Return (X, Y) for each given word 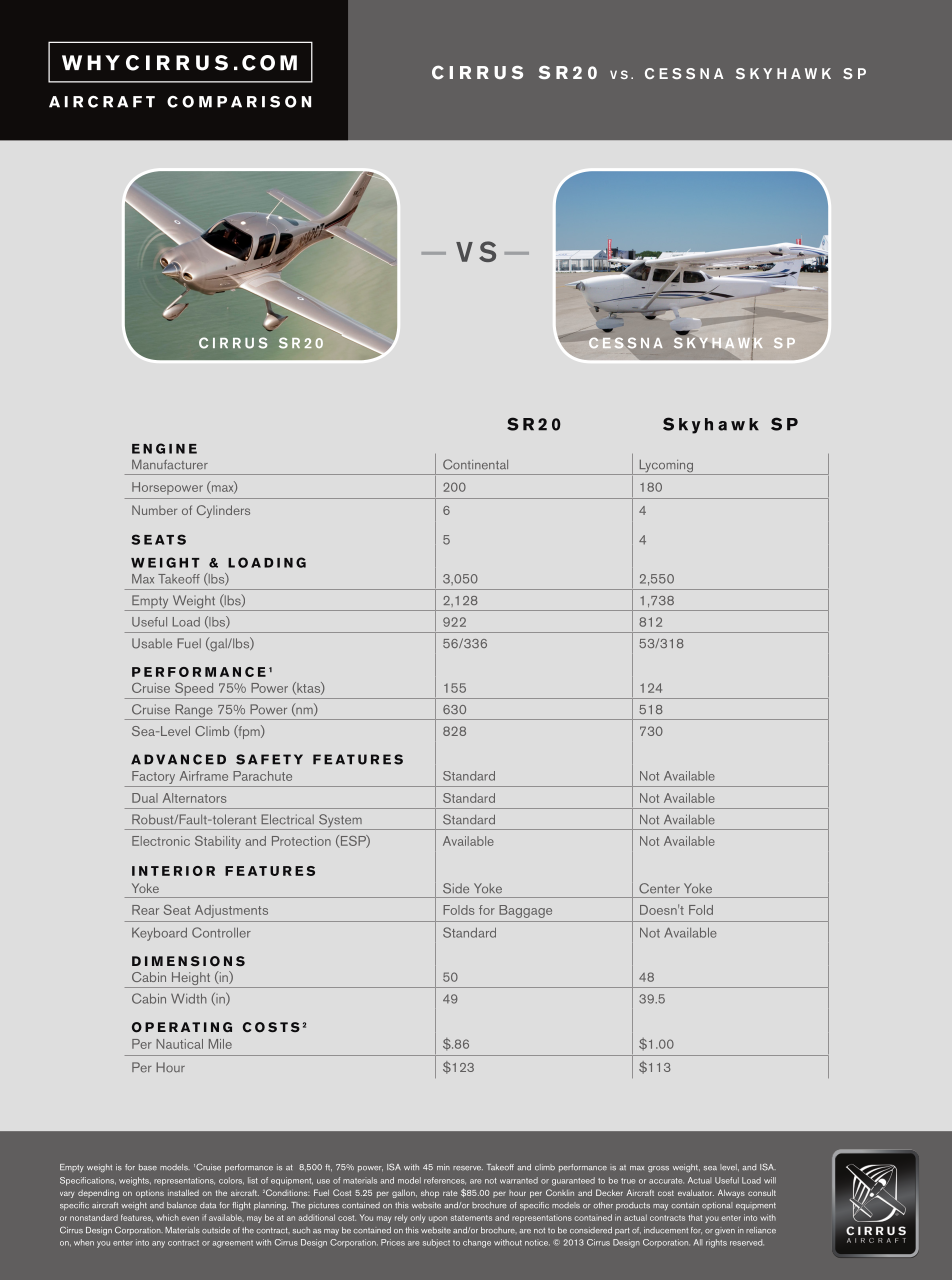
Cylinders (223, 511)
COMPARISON (239, 101)
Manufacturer (170, 465)
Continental (475, 464)
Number (154, 510)
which (168, 1217)
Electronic (161, 841)
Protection (301, 841)
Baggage (525, 911)
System (340, 822)
